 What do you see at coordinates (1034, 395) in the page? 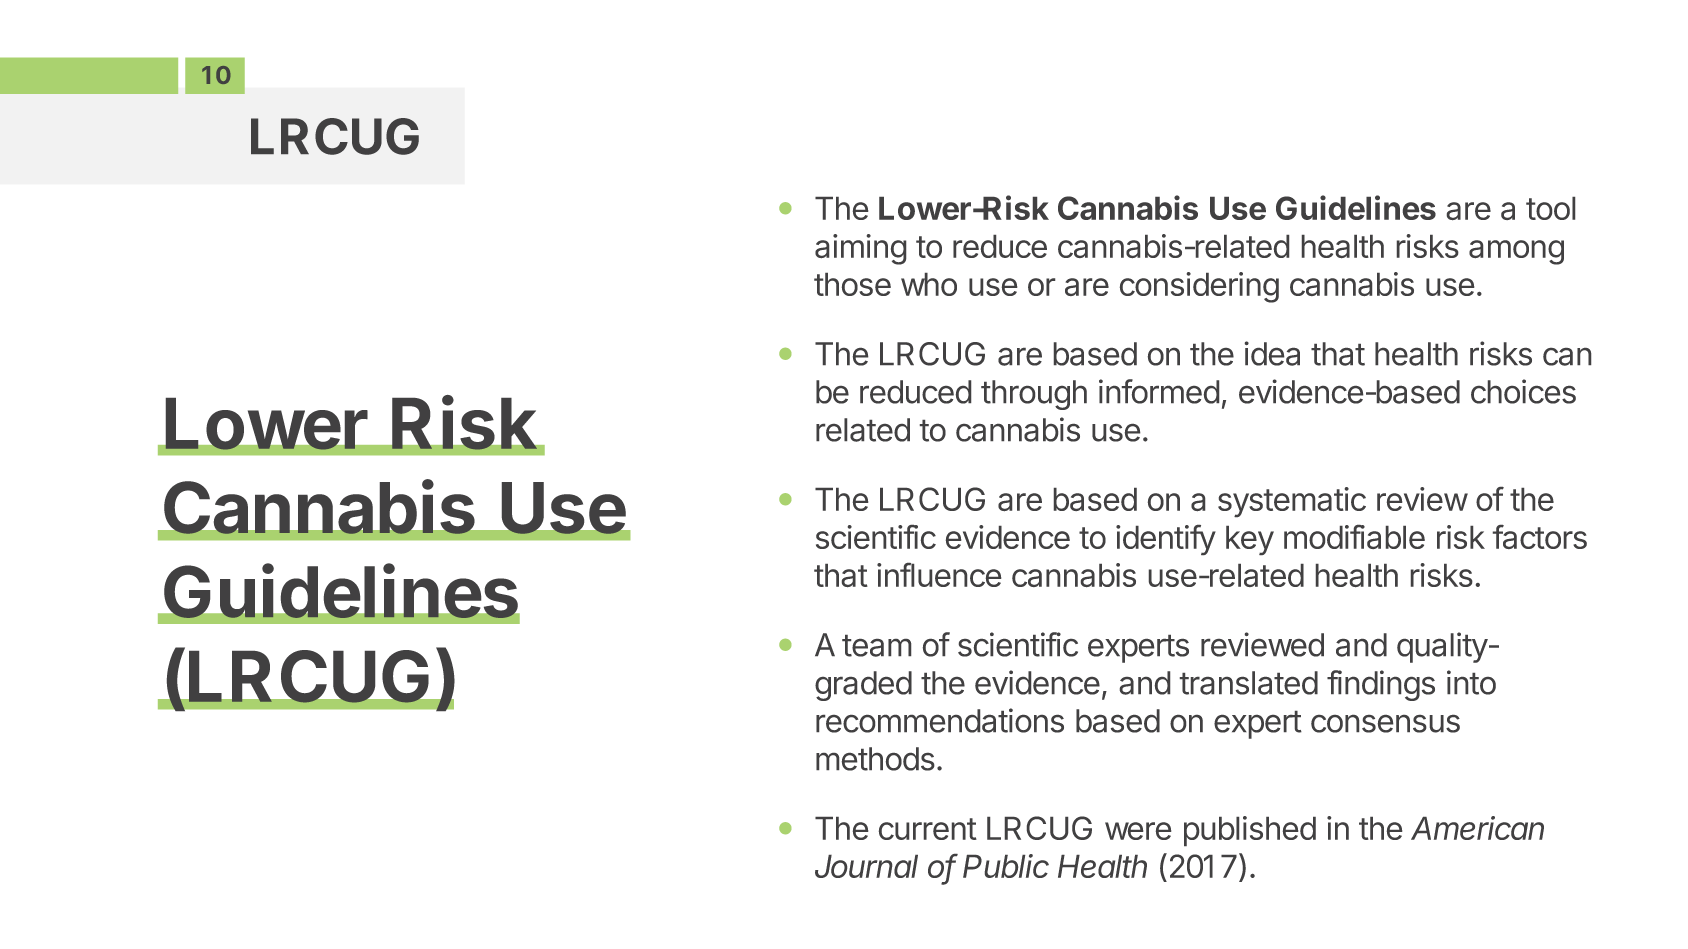
I see `through` at bounding box center [1034, 395].
